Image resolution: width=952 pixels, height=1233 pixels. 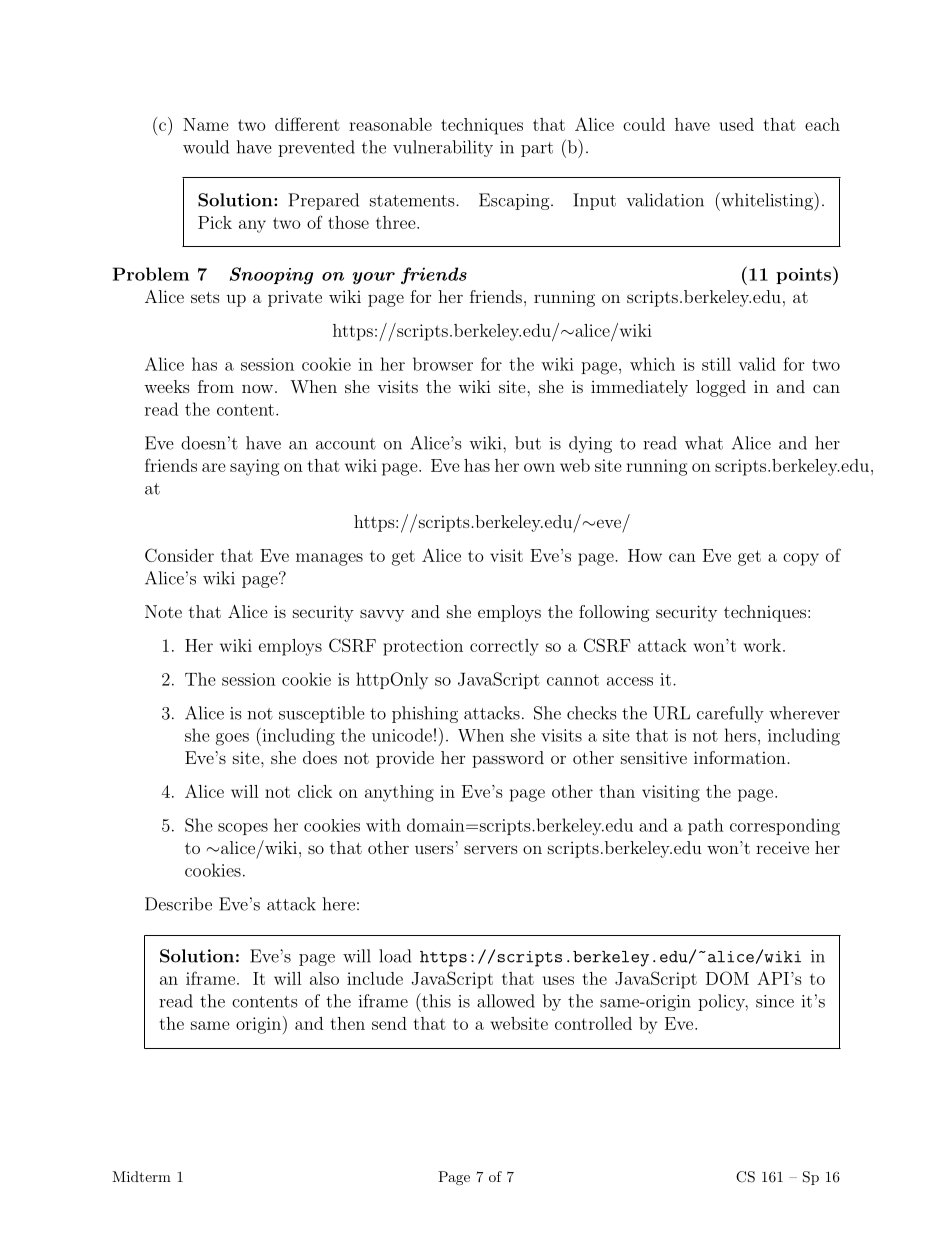 I want to click on Midterm, so click(x=141, y=1176).
